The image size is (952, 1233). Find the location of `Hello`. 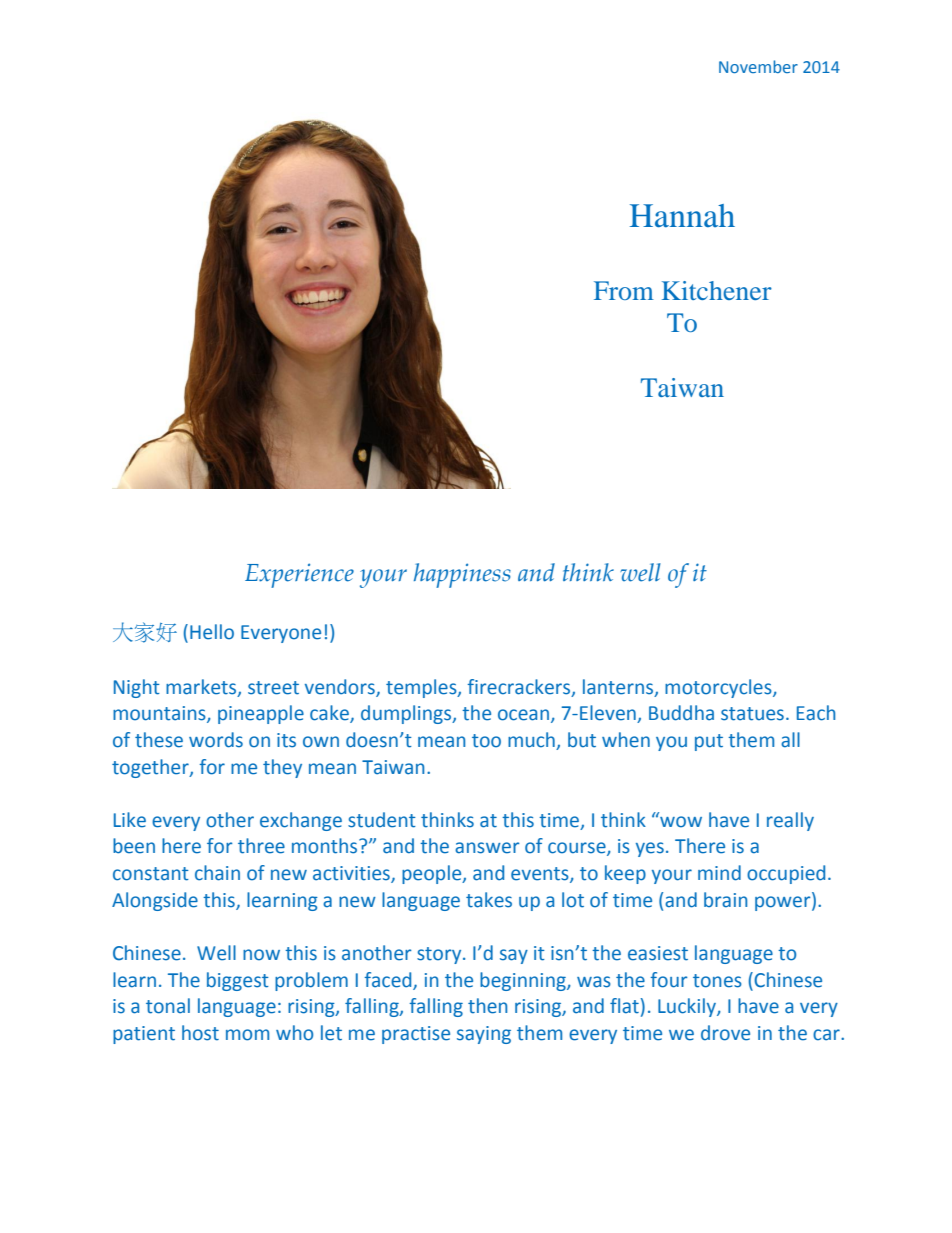

Hello is located at coordinates (212, 632).
